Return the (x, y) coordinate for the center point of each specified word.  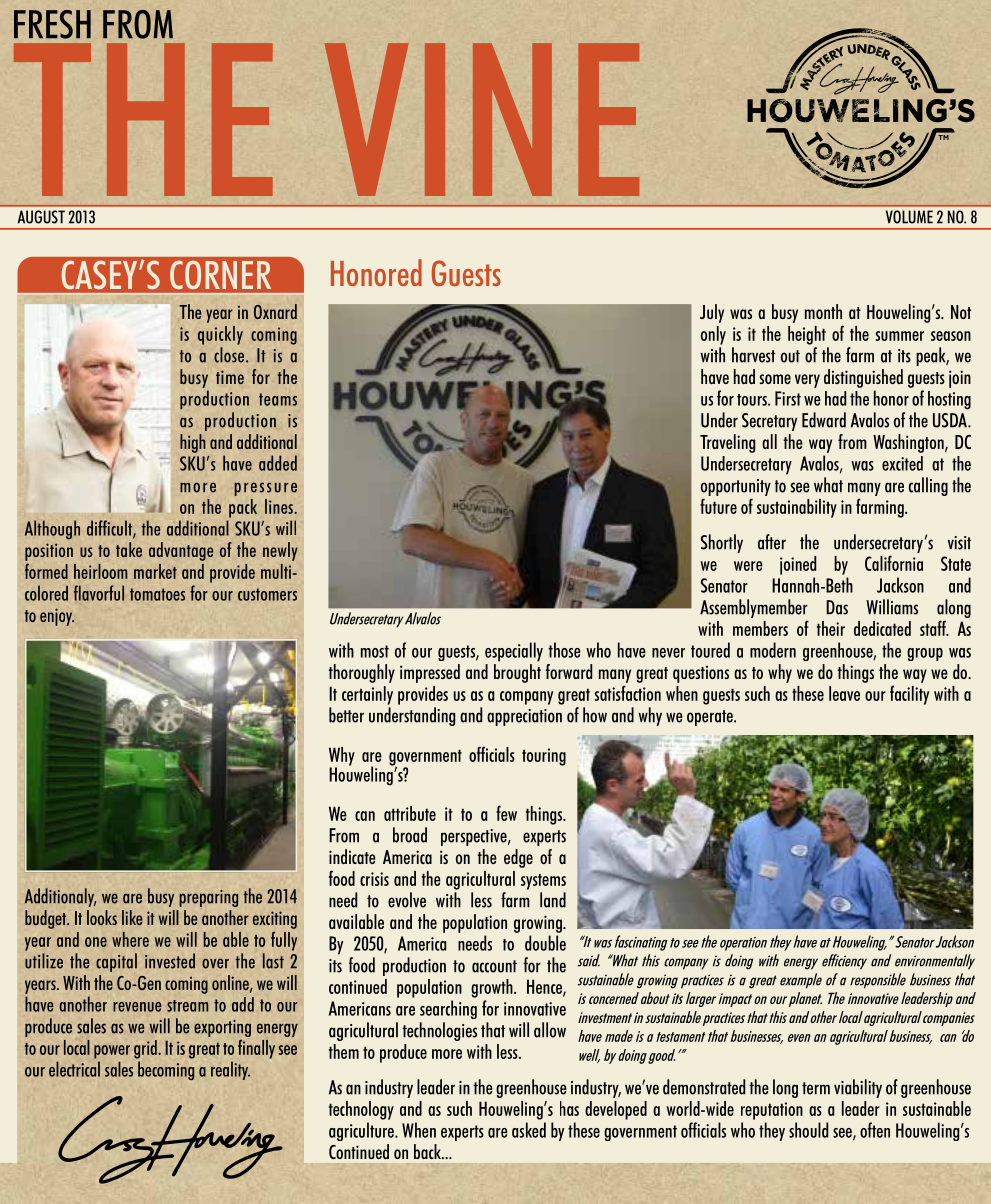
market (155, 571)
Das (837, 607)
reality (230, 1070)
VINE (482, 119)
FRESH (52, 24)
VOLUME (909, 217)
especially (514, 652)
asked (529, 1130)
